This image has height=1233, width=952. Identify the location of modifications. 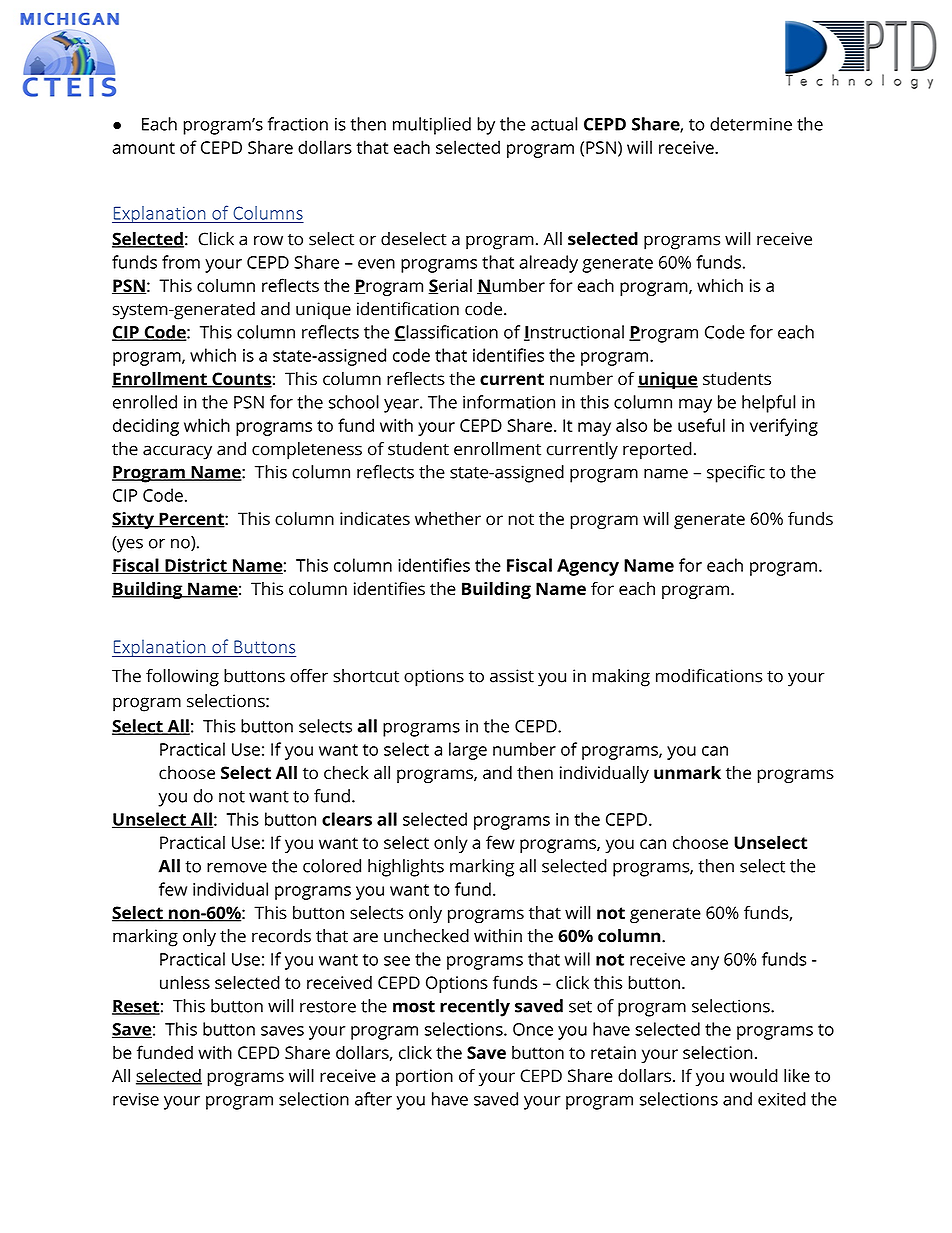
(709, 676).
